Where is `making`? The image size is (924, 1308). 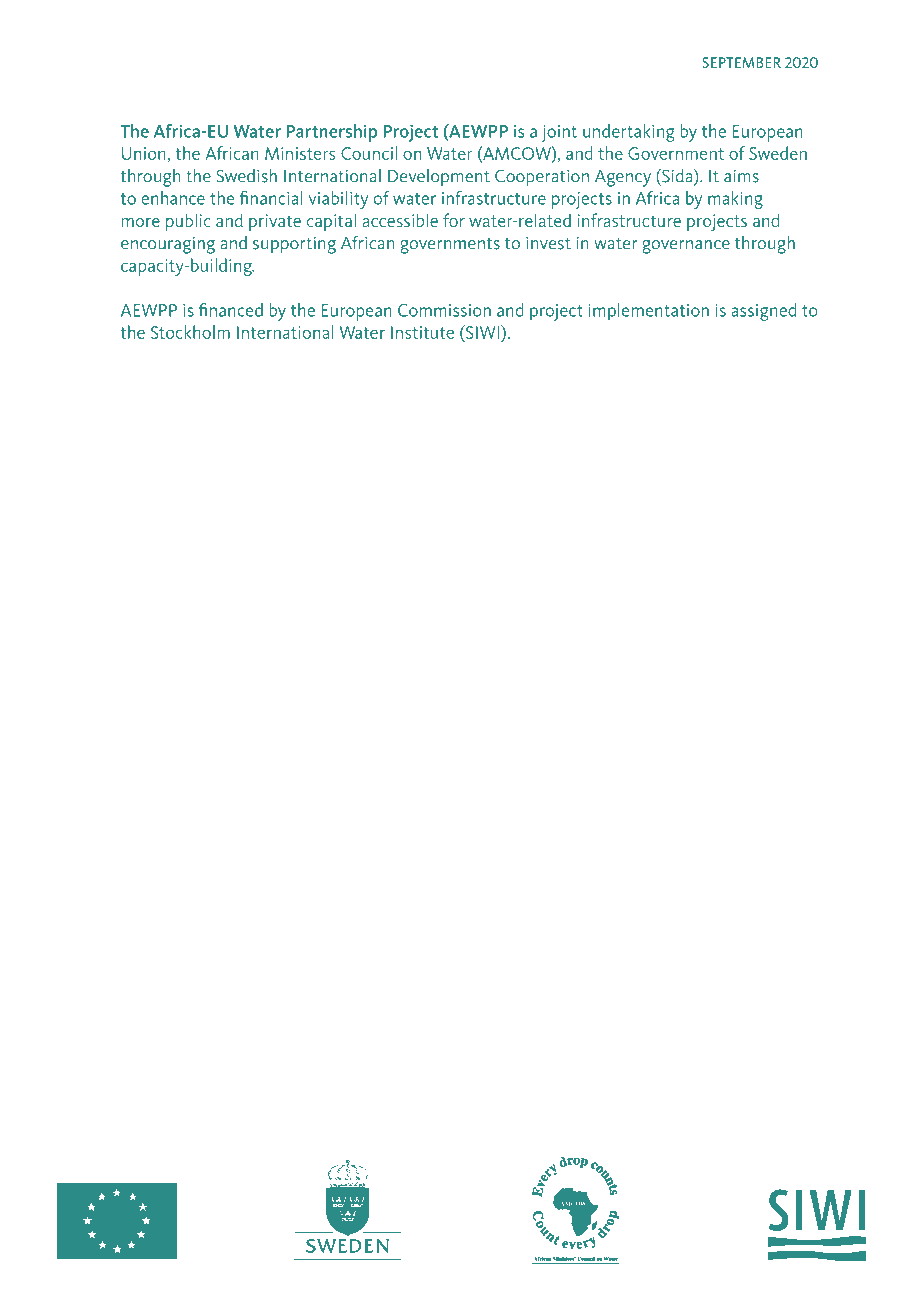 making is located at coordinates (735, 200).
